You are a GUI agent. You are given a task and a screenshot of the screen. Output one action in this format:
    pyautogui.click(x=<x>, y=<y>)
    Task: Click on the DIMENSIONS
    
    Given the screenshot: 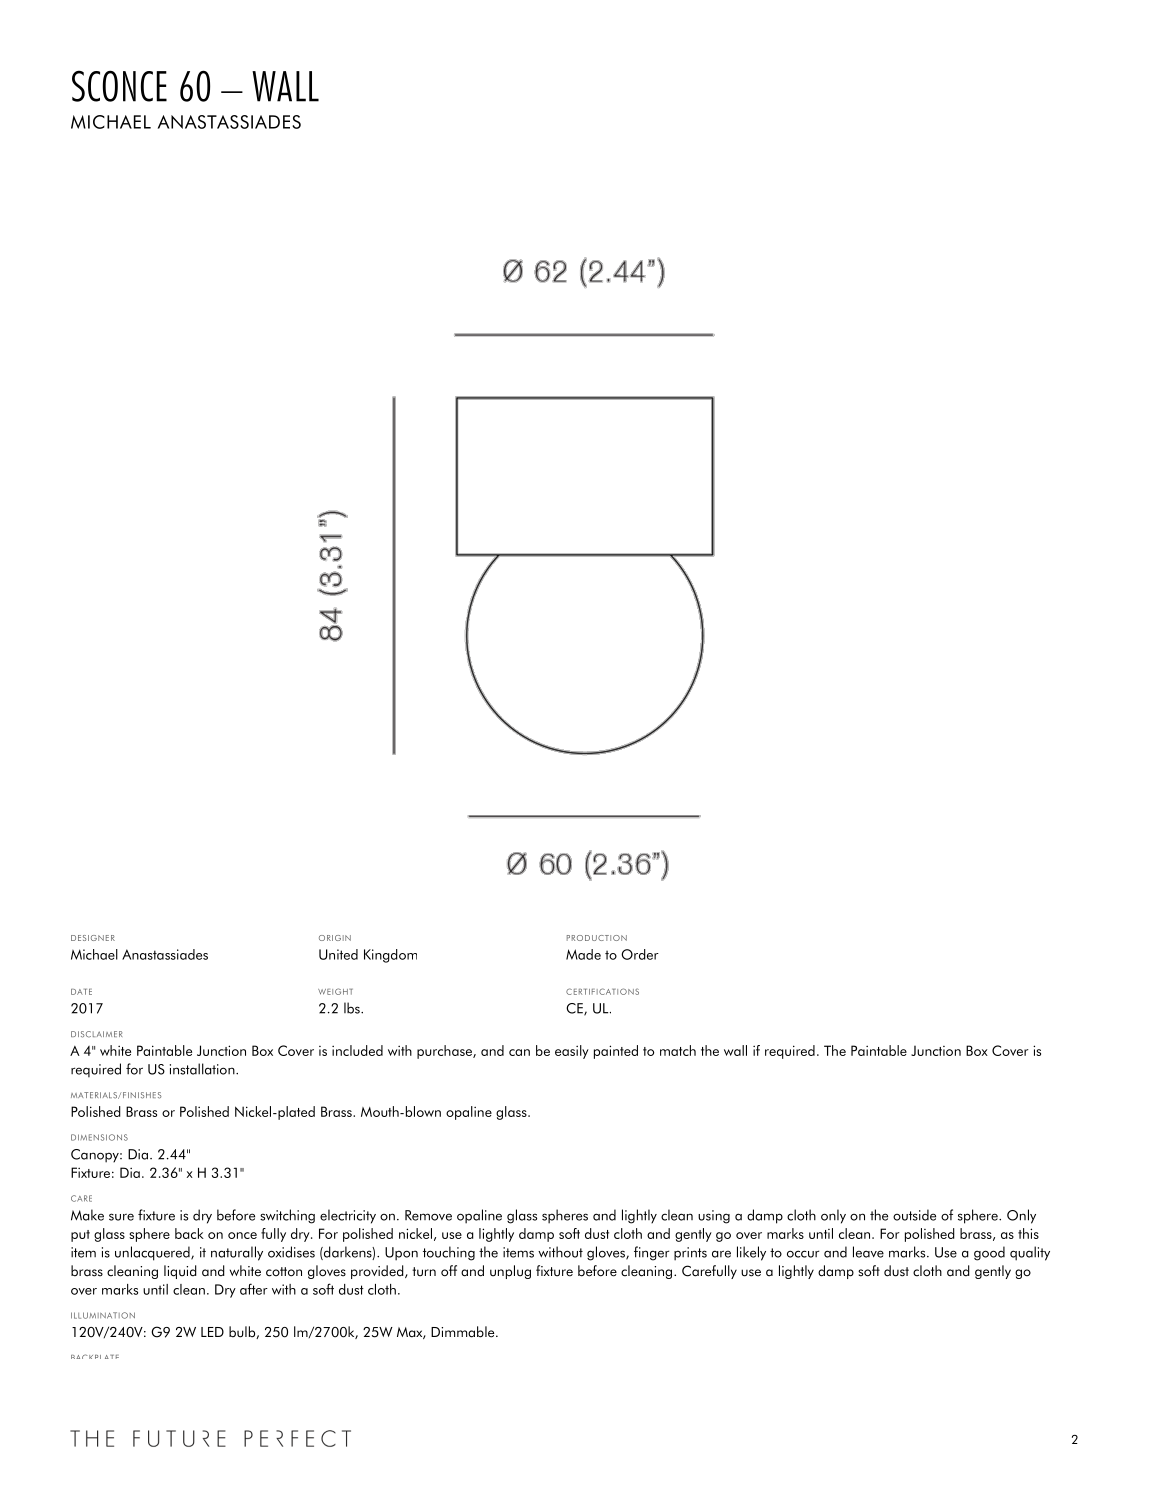 What is the action you would take?
    pyautogui.click(x=99, y=1137)
